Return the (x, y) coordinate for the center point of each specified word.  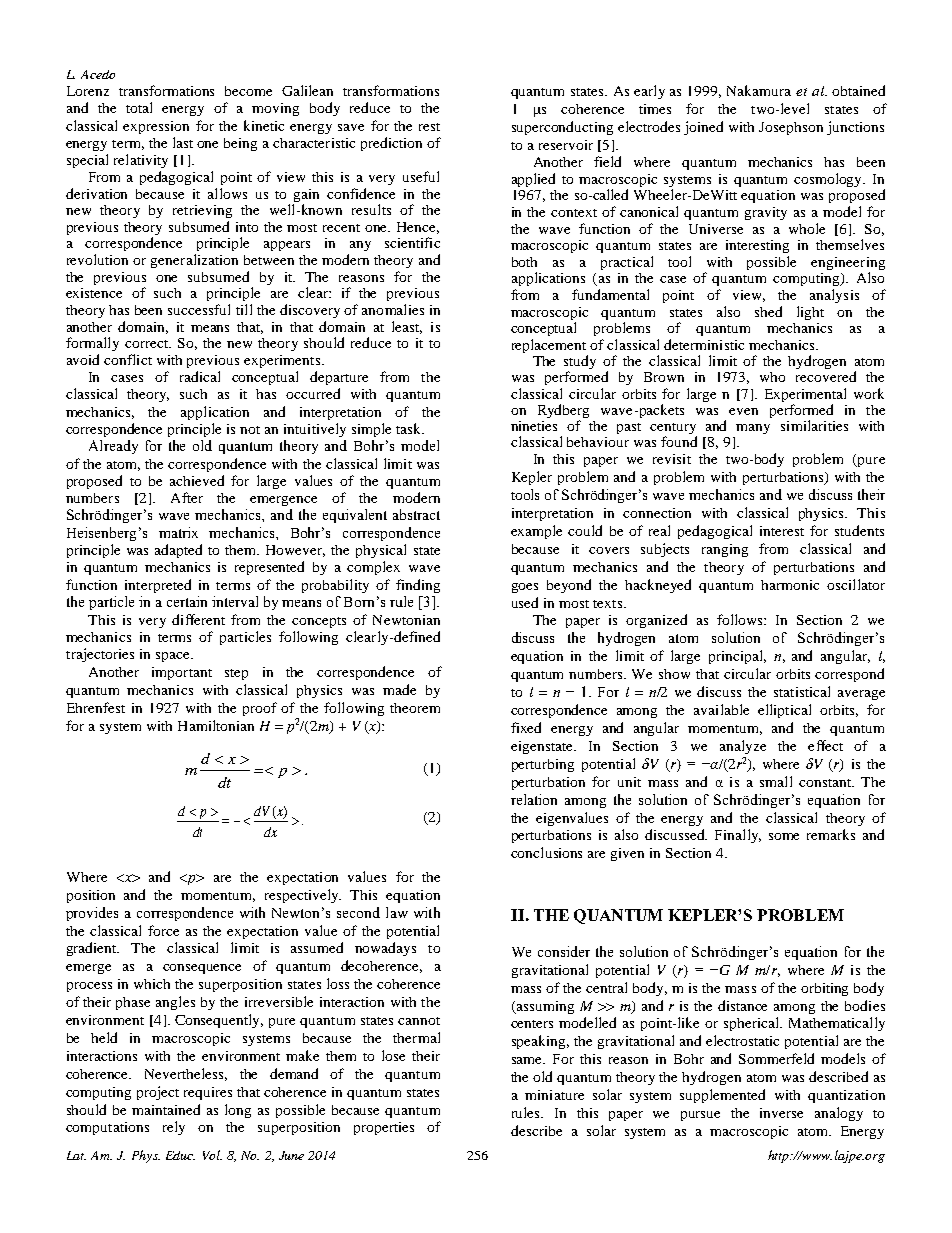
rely (174, 1128)
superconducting (562, 128)
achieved (197, 480)
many (753, 429)
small (776, 781)
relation (534, 799)
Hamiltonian (216, 725)
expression (156, 127)
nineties (534, 426)
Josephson (791, 128)
